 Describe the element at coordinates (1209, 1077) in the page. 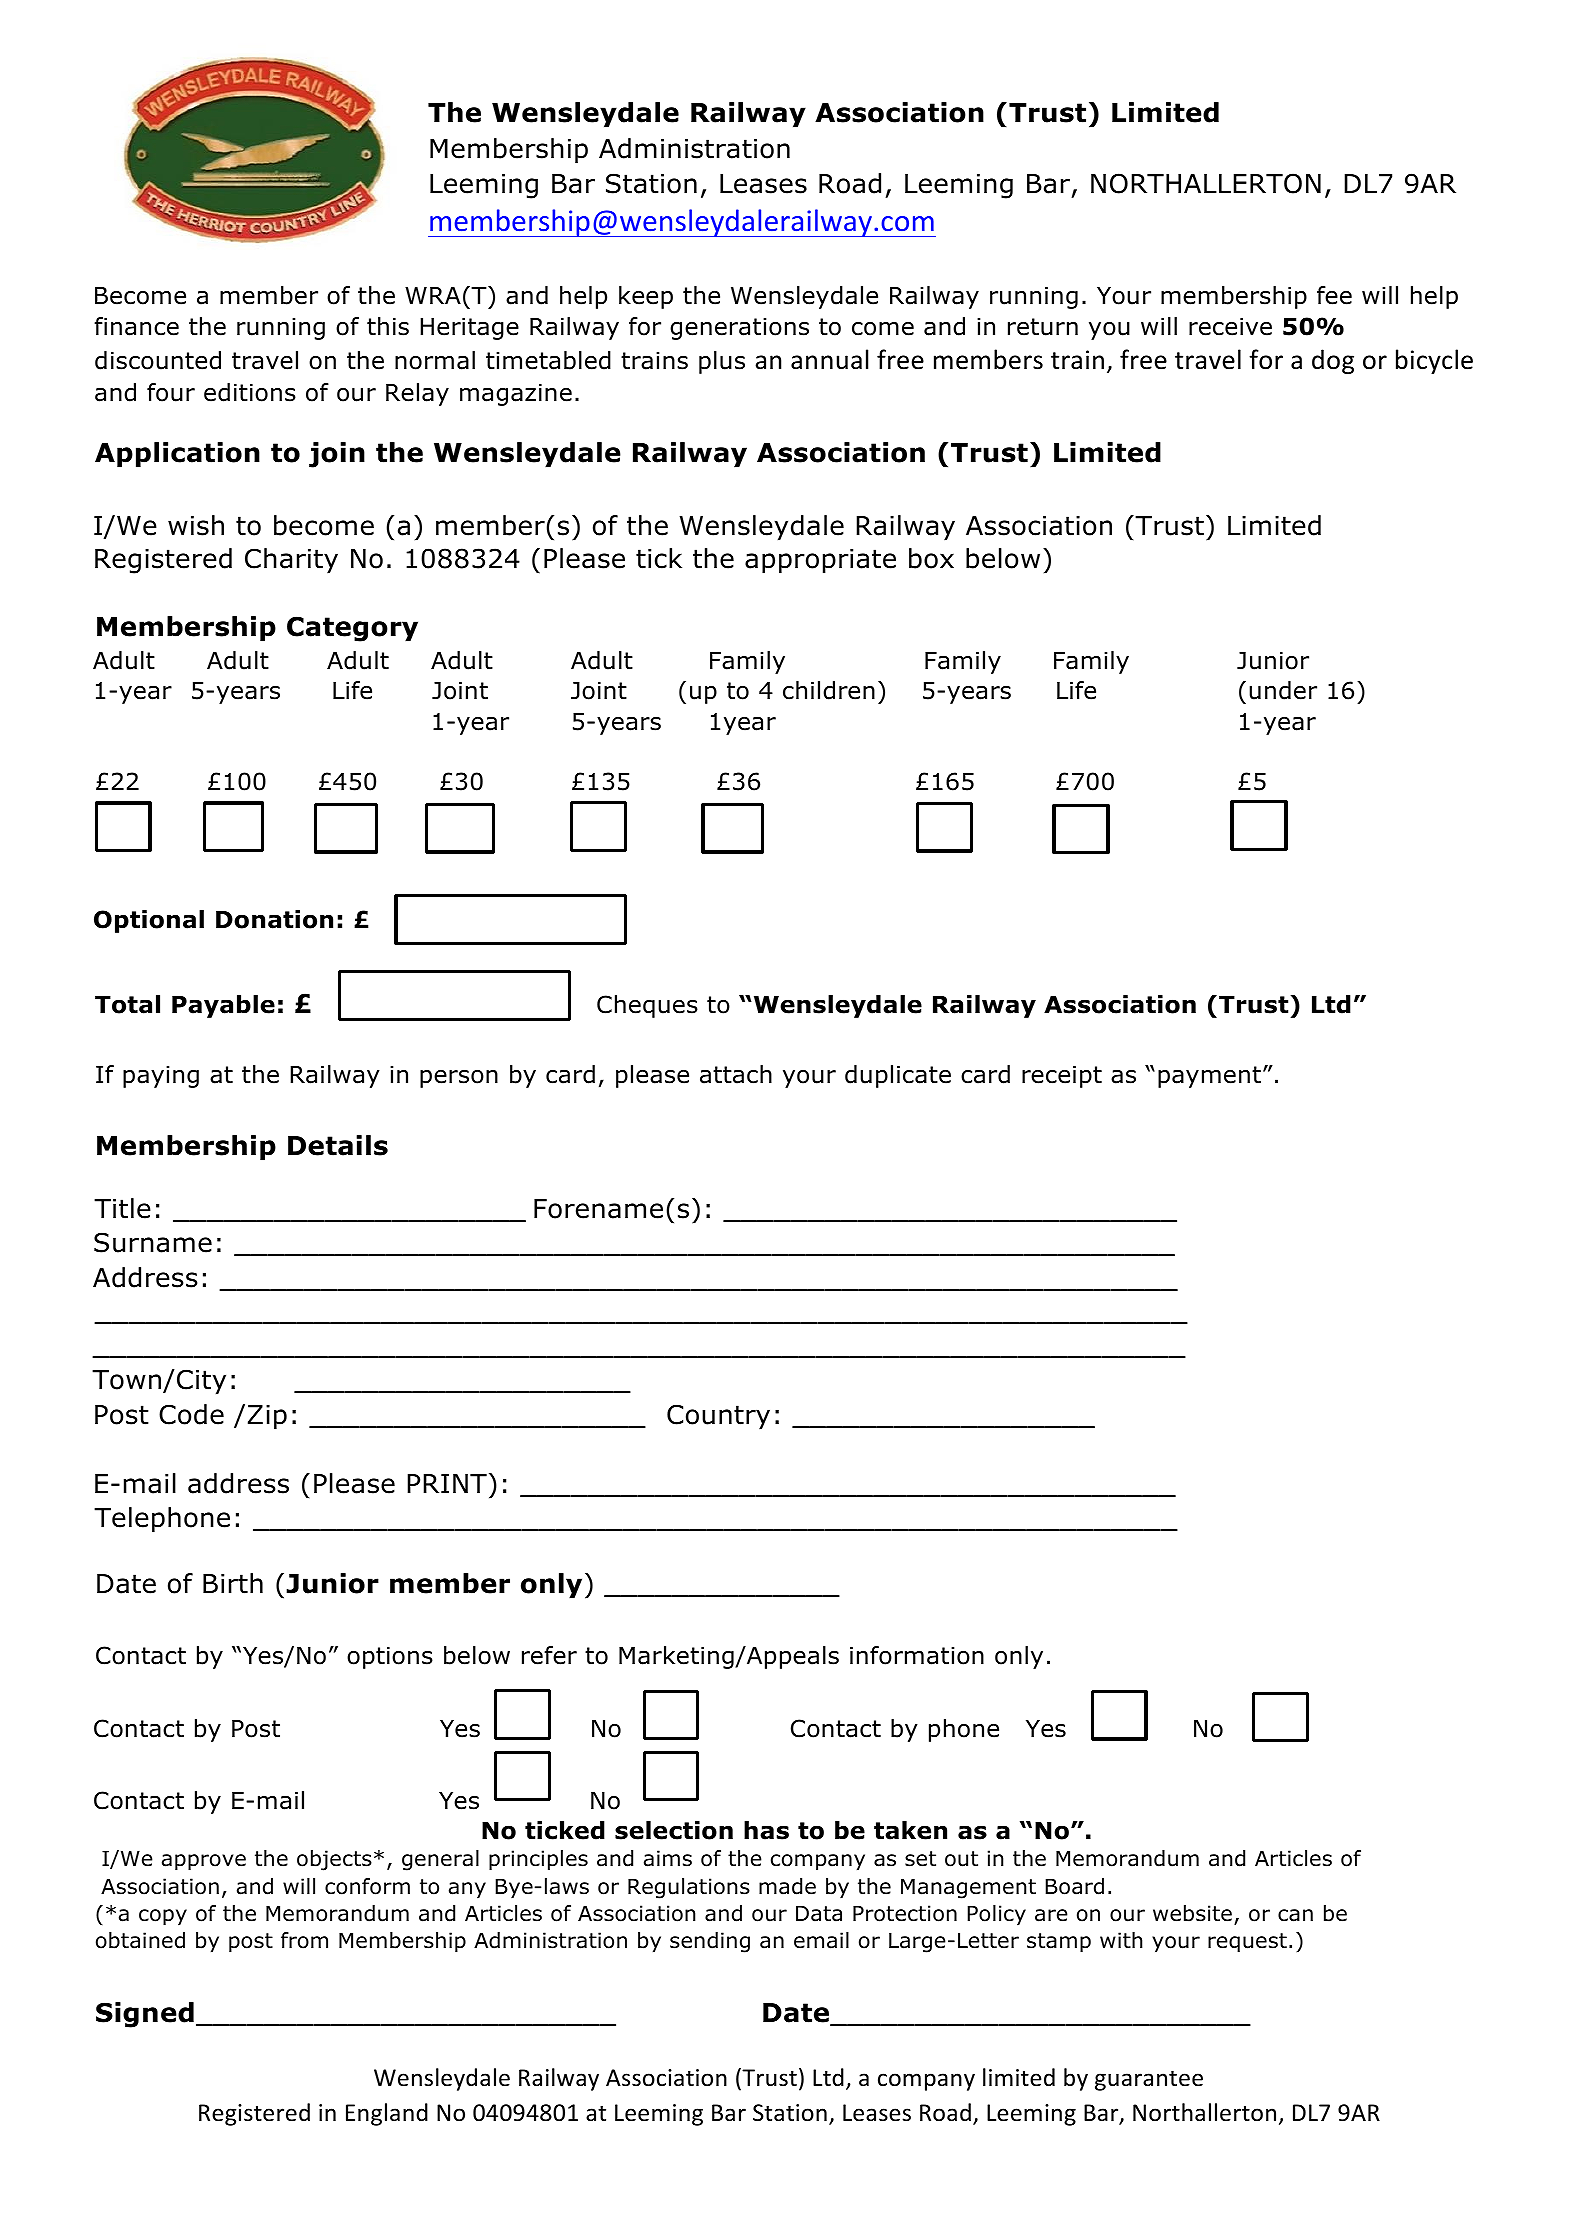

I see `payment` at that location.
